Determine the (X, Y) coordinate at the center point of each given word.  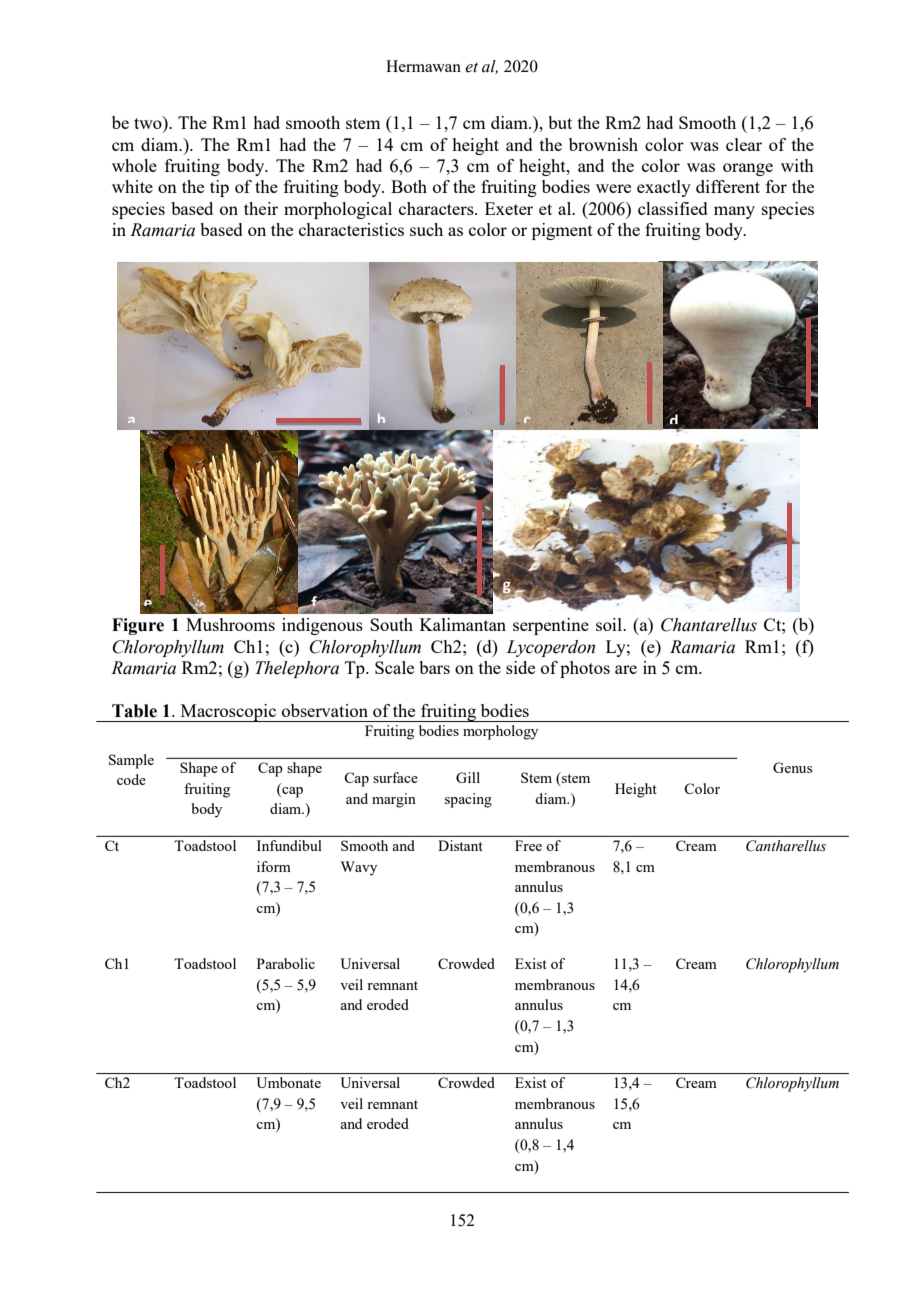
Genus (792, 767)
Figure (138, 626)
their (261, 208)
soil (610, 624)
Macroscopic (228, 713)
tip (219, 188)
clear (744, 144)
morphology (500, 732)
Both (409, 186)
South (391, 624)
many (734, 212)
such (426, 229)
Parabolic (286, 963)
